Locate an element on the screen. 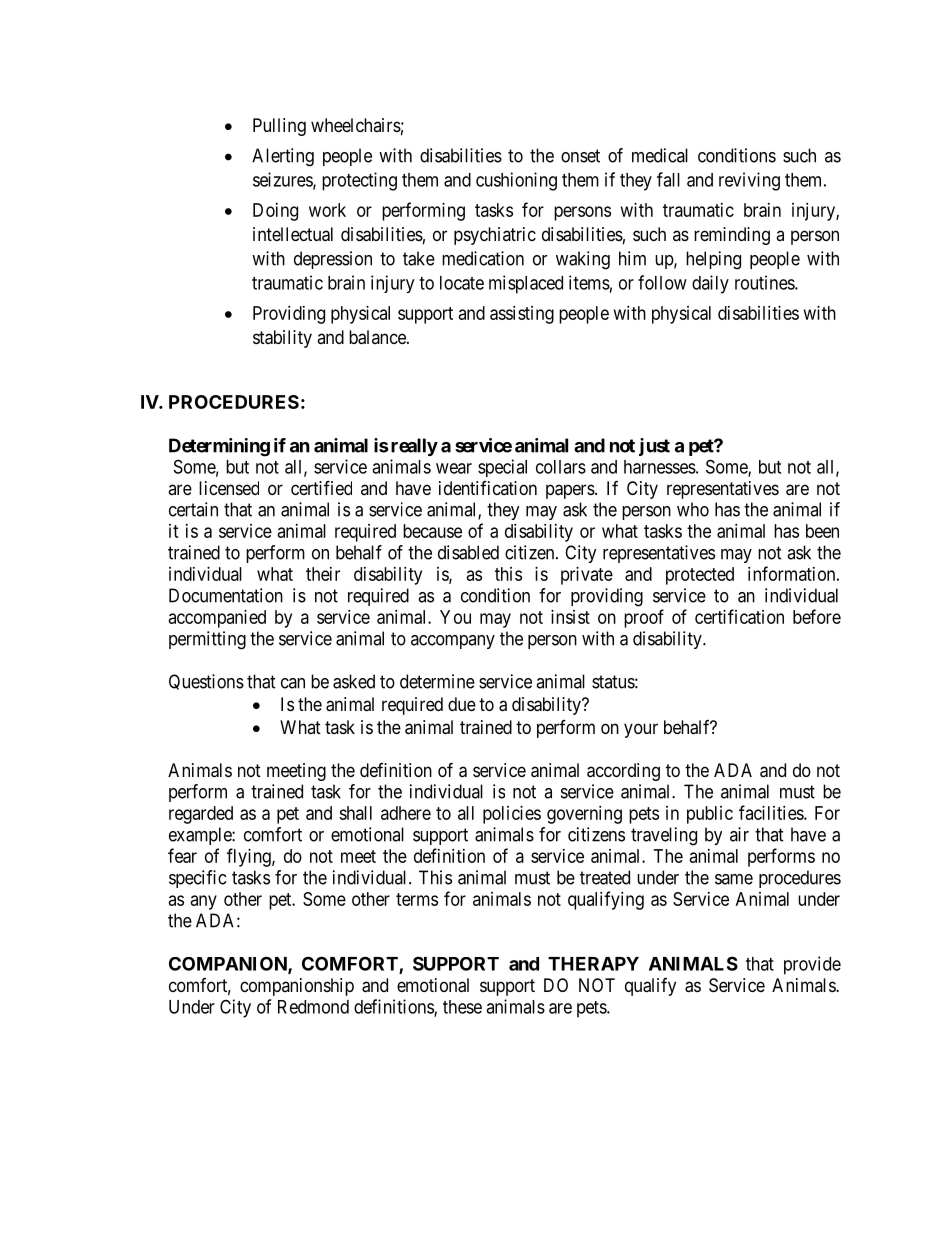  just is located at coordinates (654, 447).
